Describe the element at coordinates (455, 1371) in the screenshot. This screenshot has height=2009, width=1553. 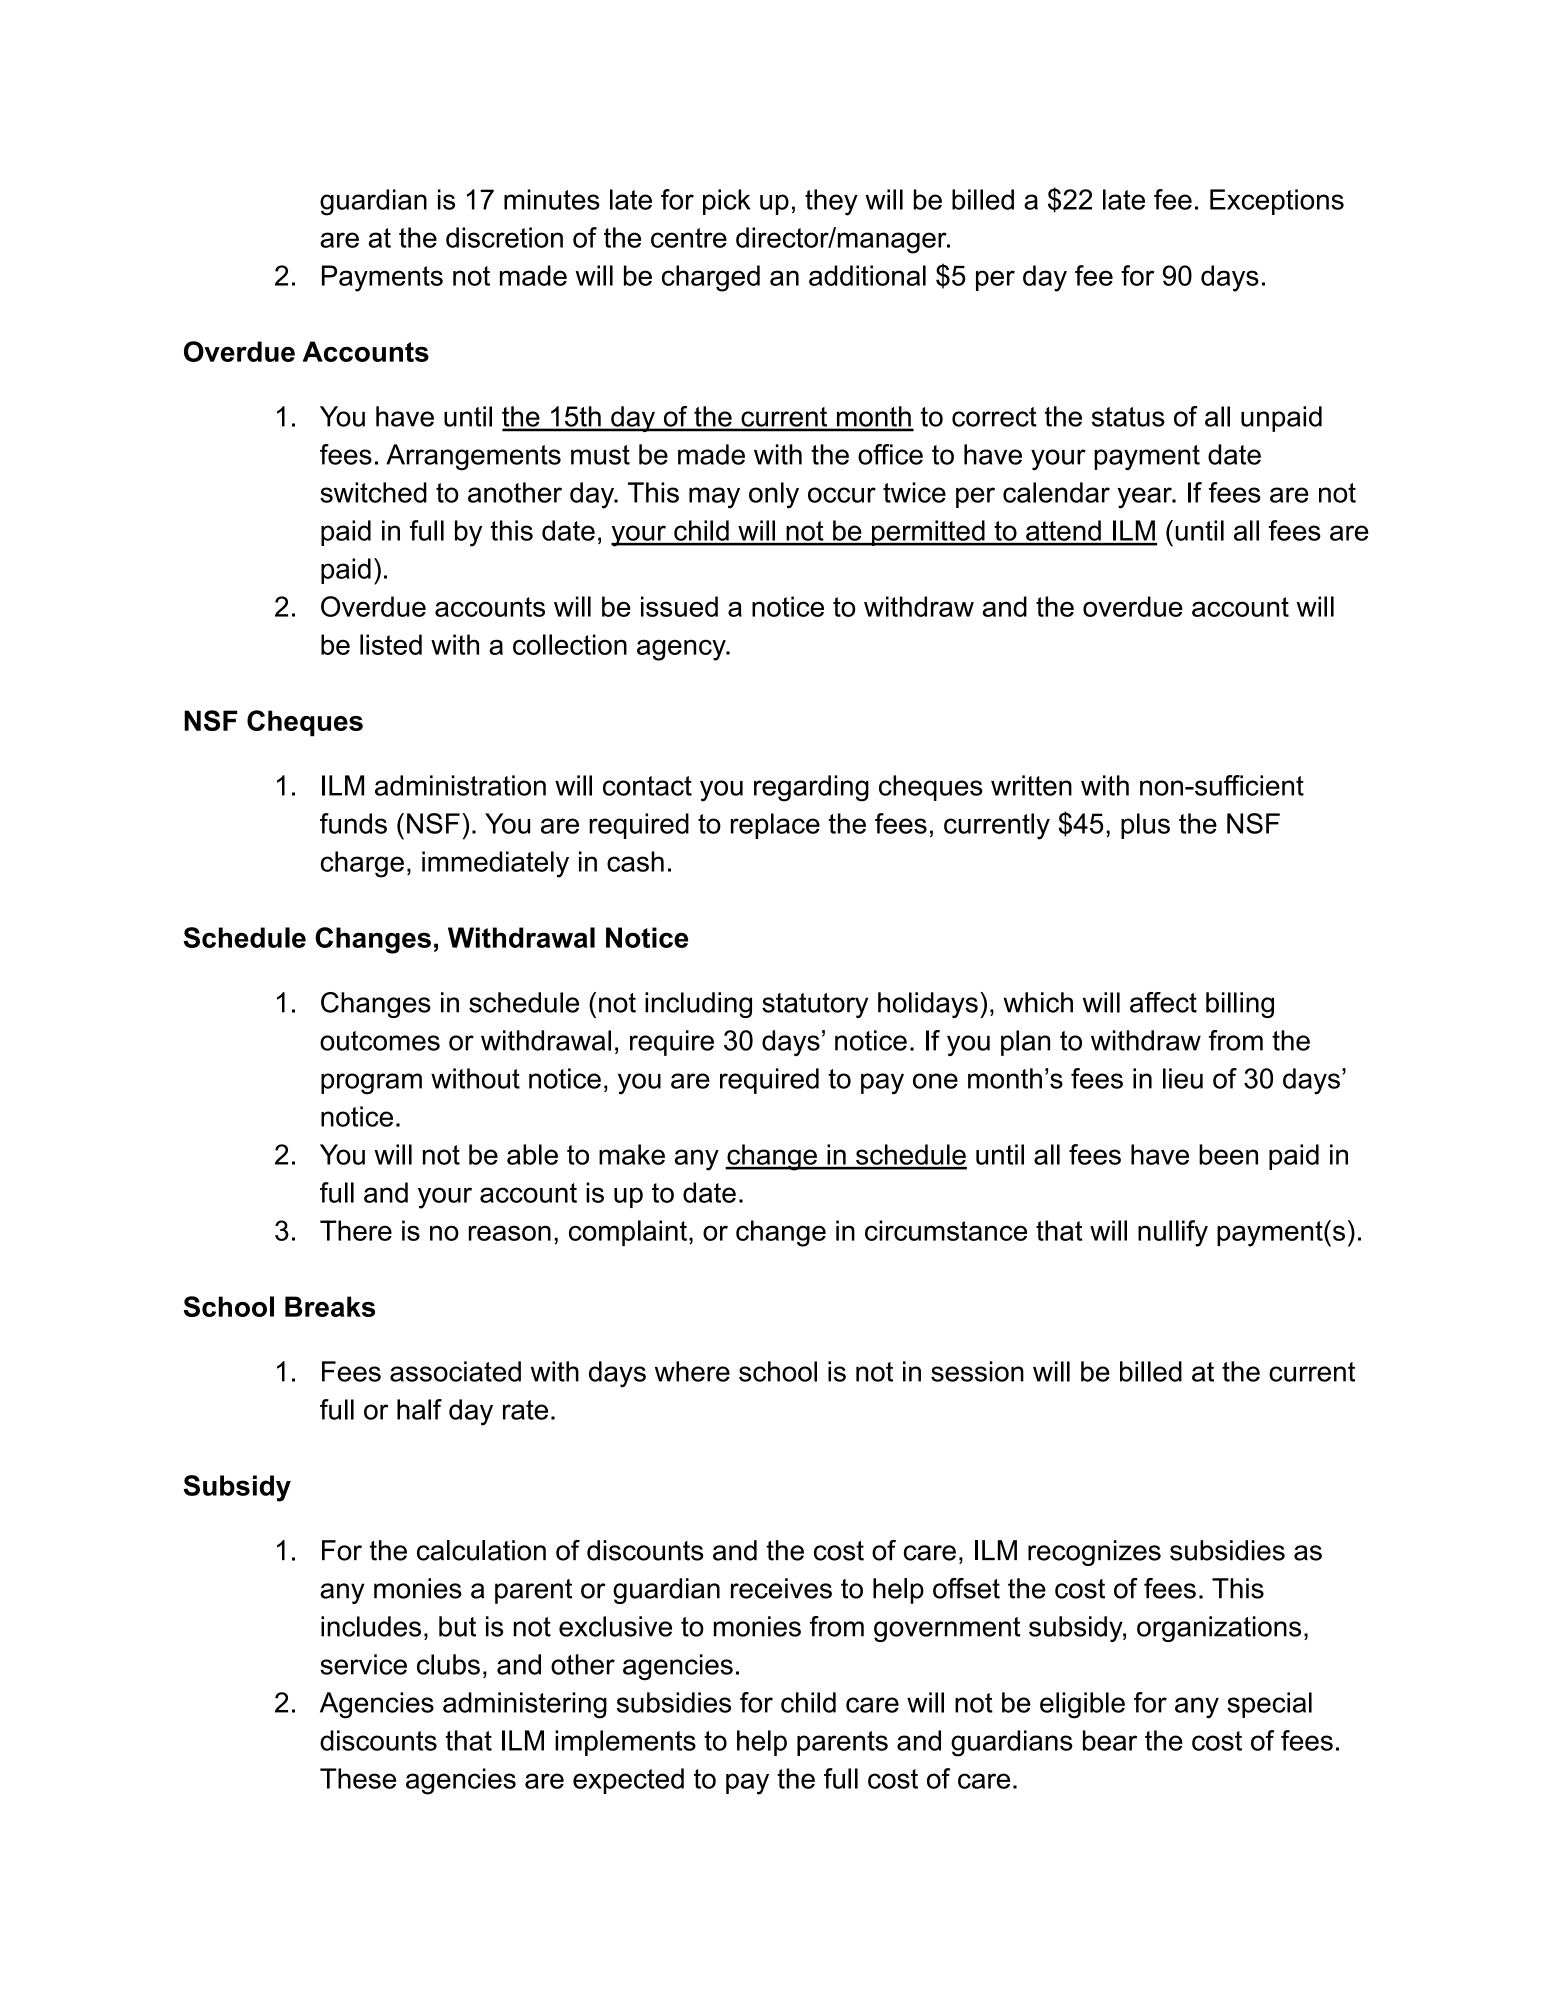
I see `associated` at that location.
